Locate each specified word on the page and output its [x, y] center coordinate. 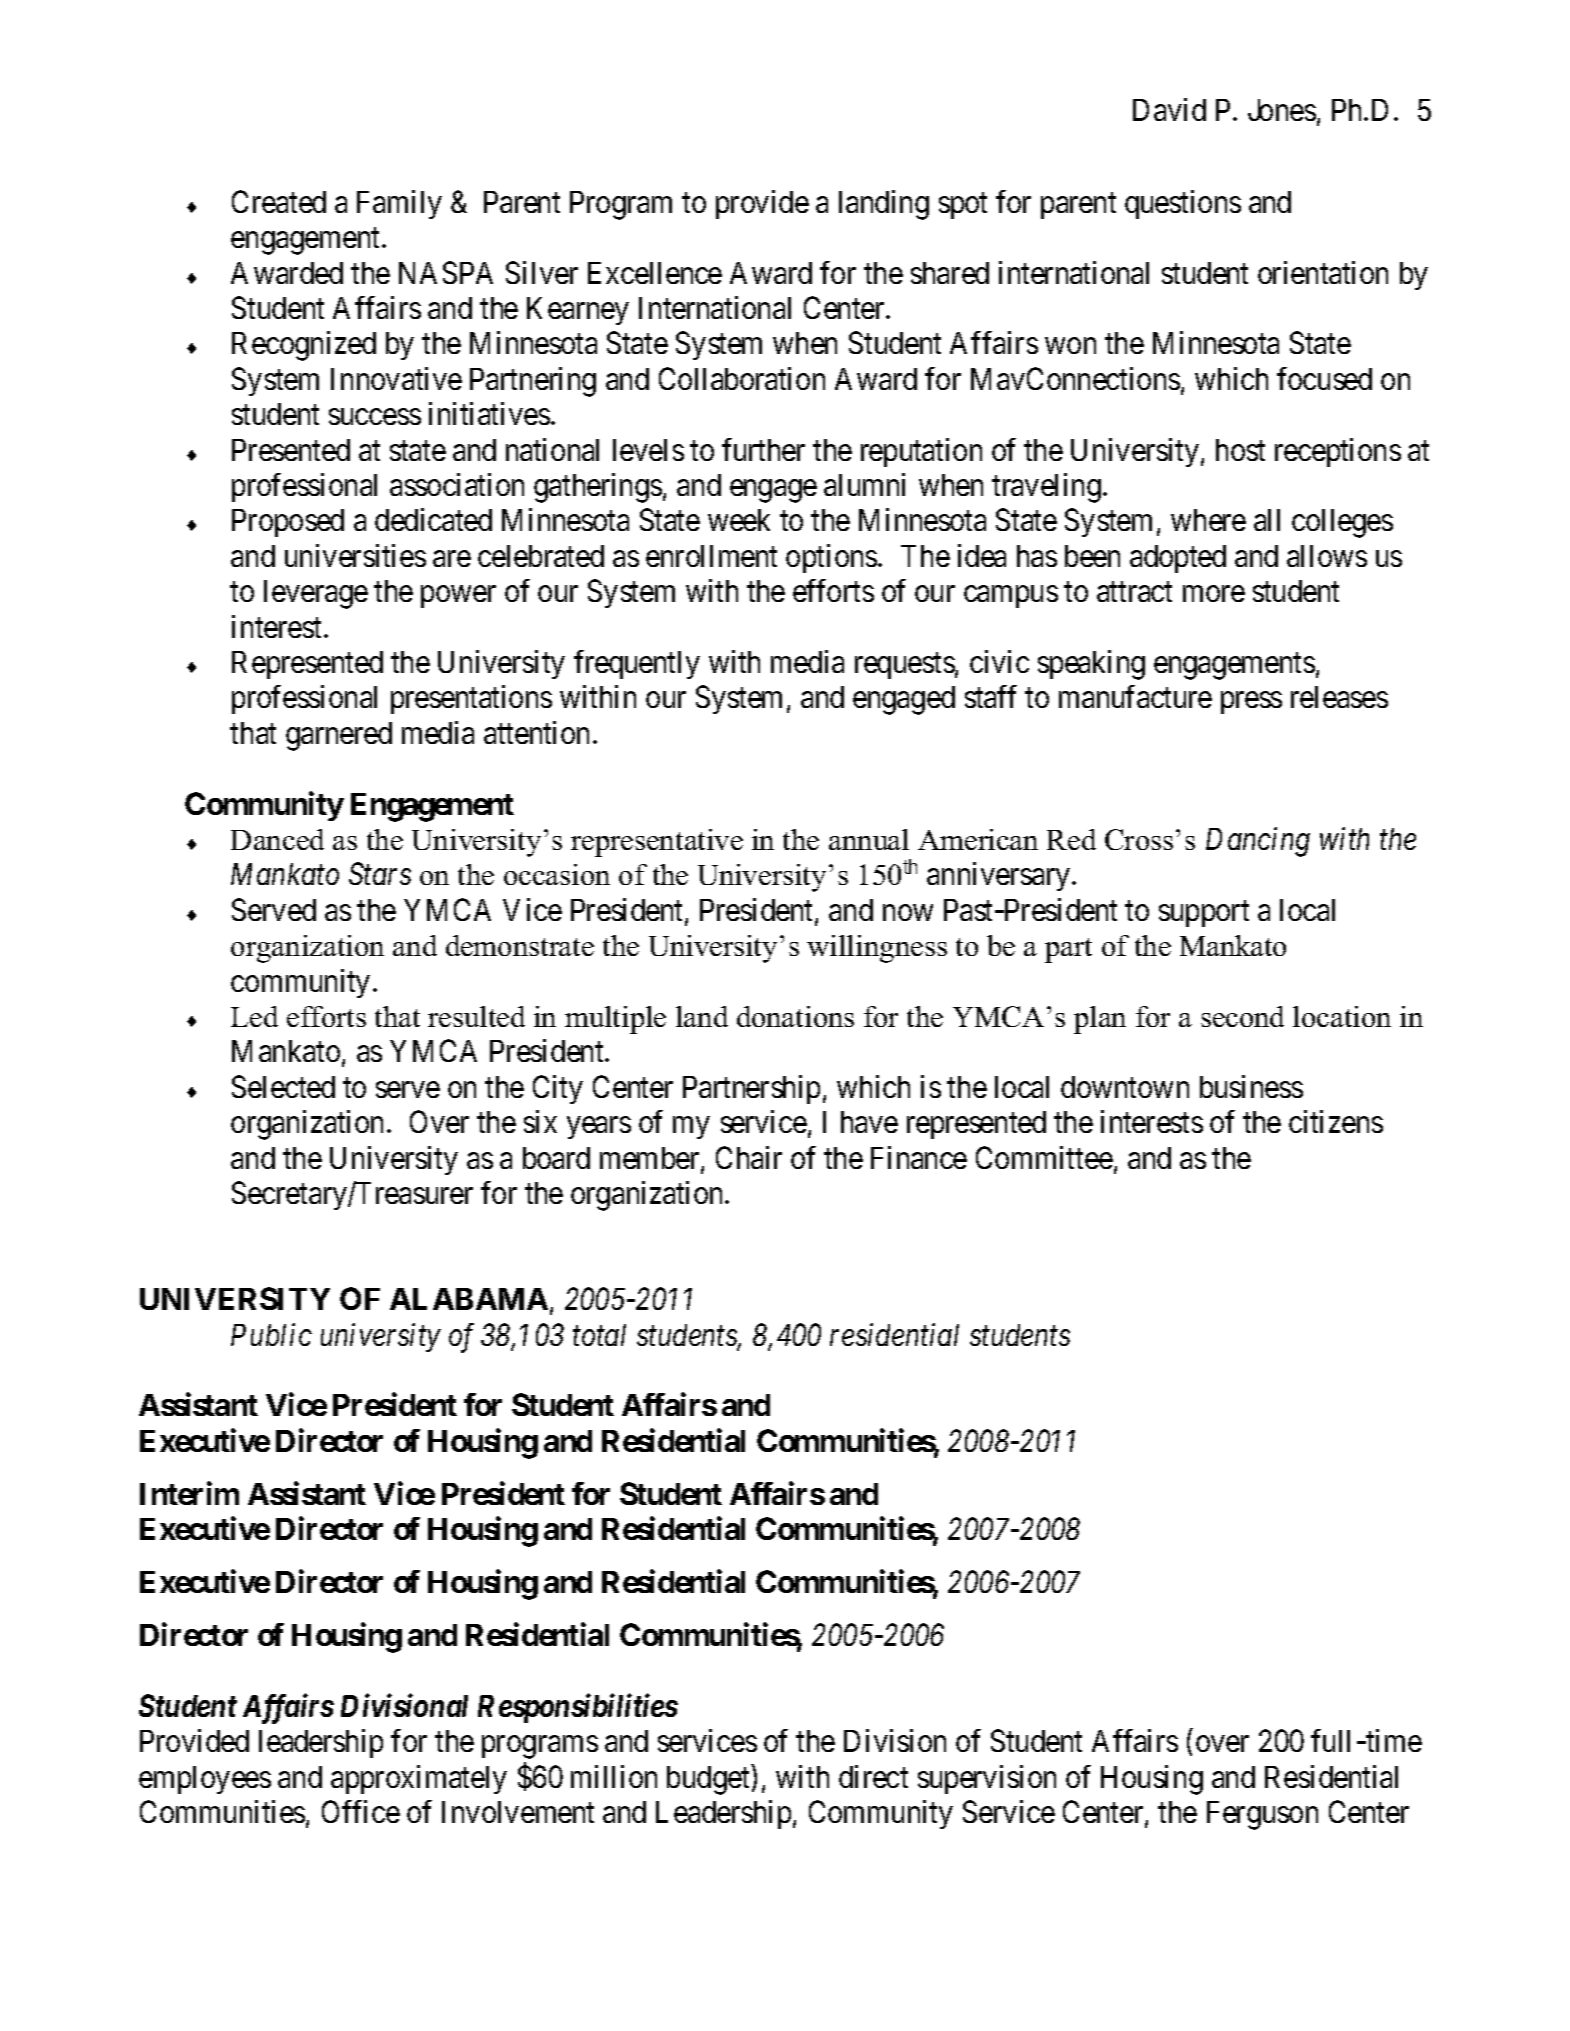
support [1204, 914]
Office [361, 1811]
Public [271, 1334]
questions [1183, 204]
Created [279, 201]
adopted [1178, 559]
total [599, 1335]
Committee [1044, 1157]
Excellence [655, 273]
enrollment [711, 556]
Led [254, 1016]
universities [355, 555]
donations [795, 1016]
